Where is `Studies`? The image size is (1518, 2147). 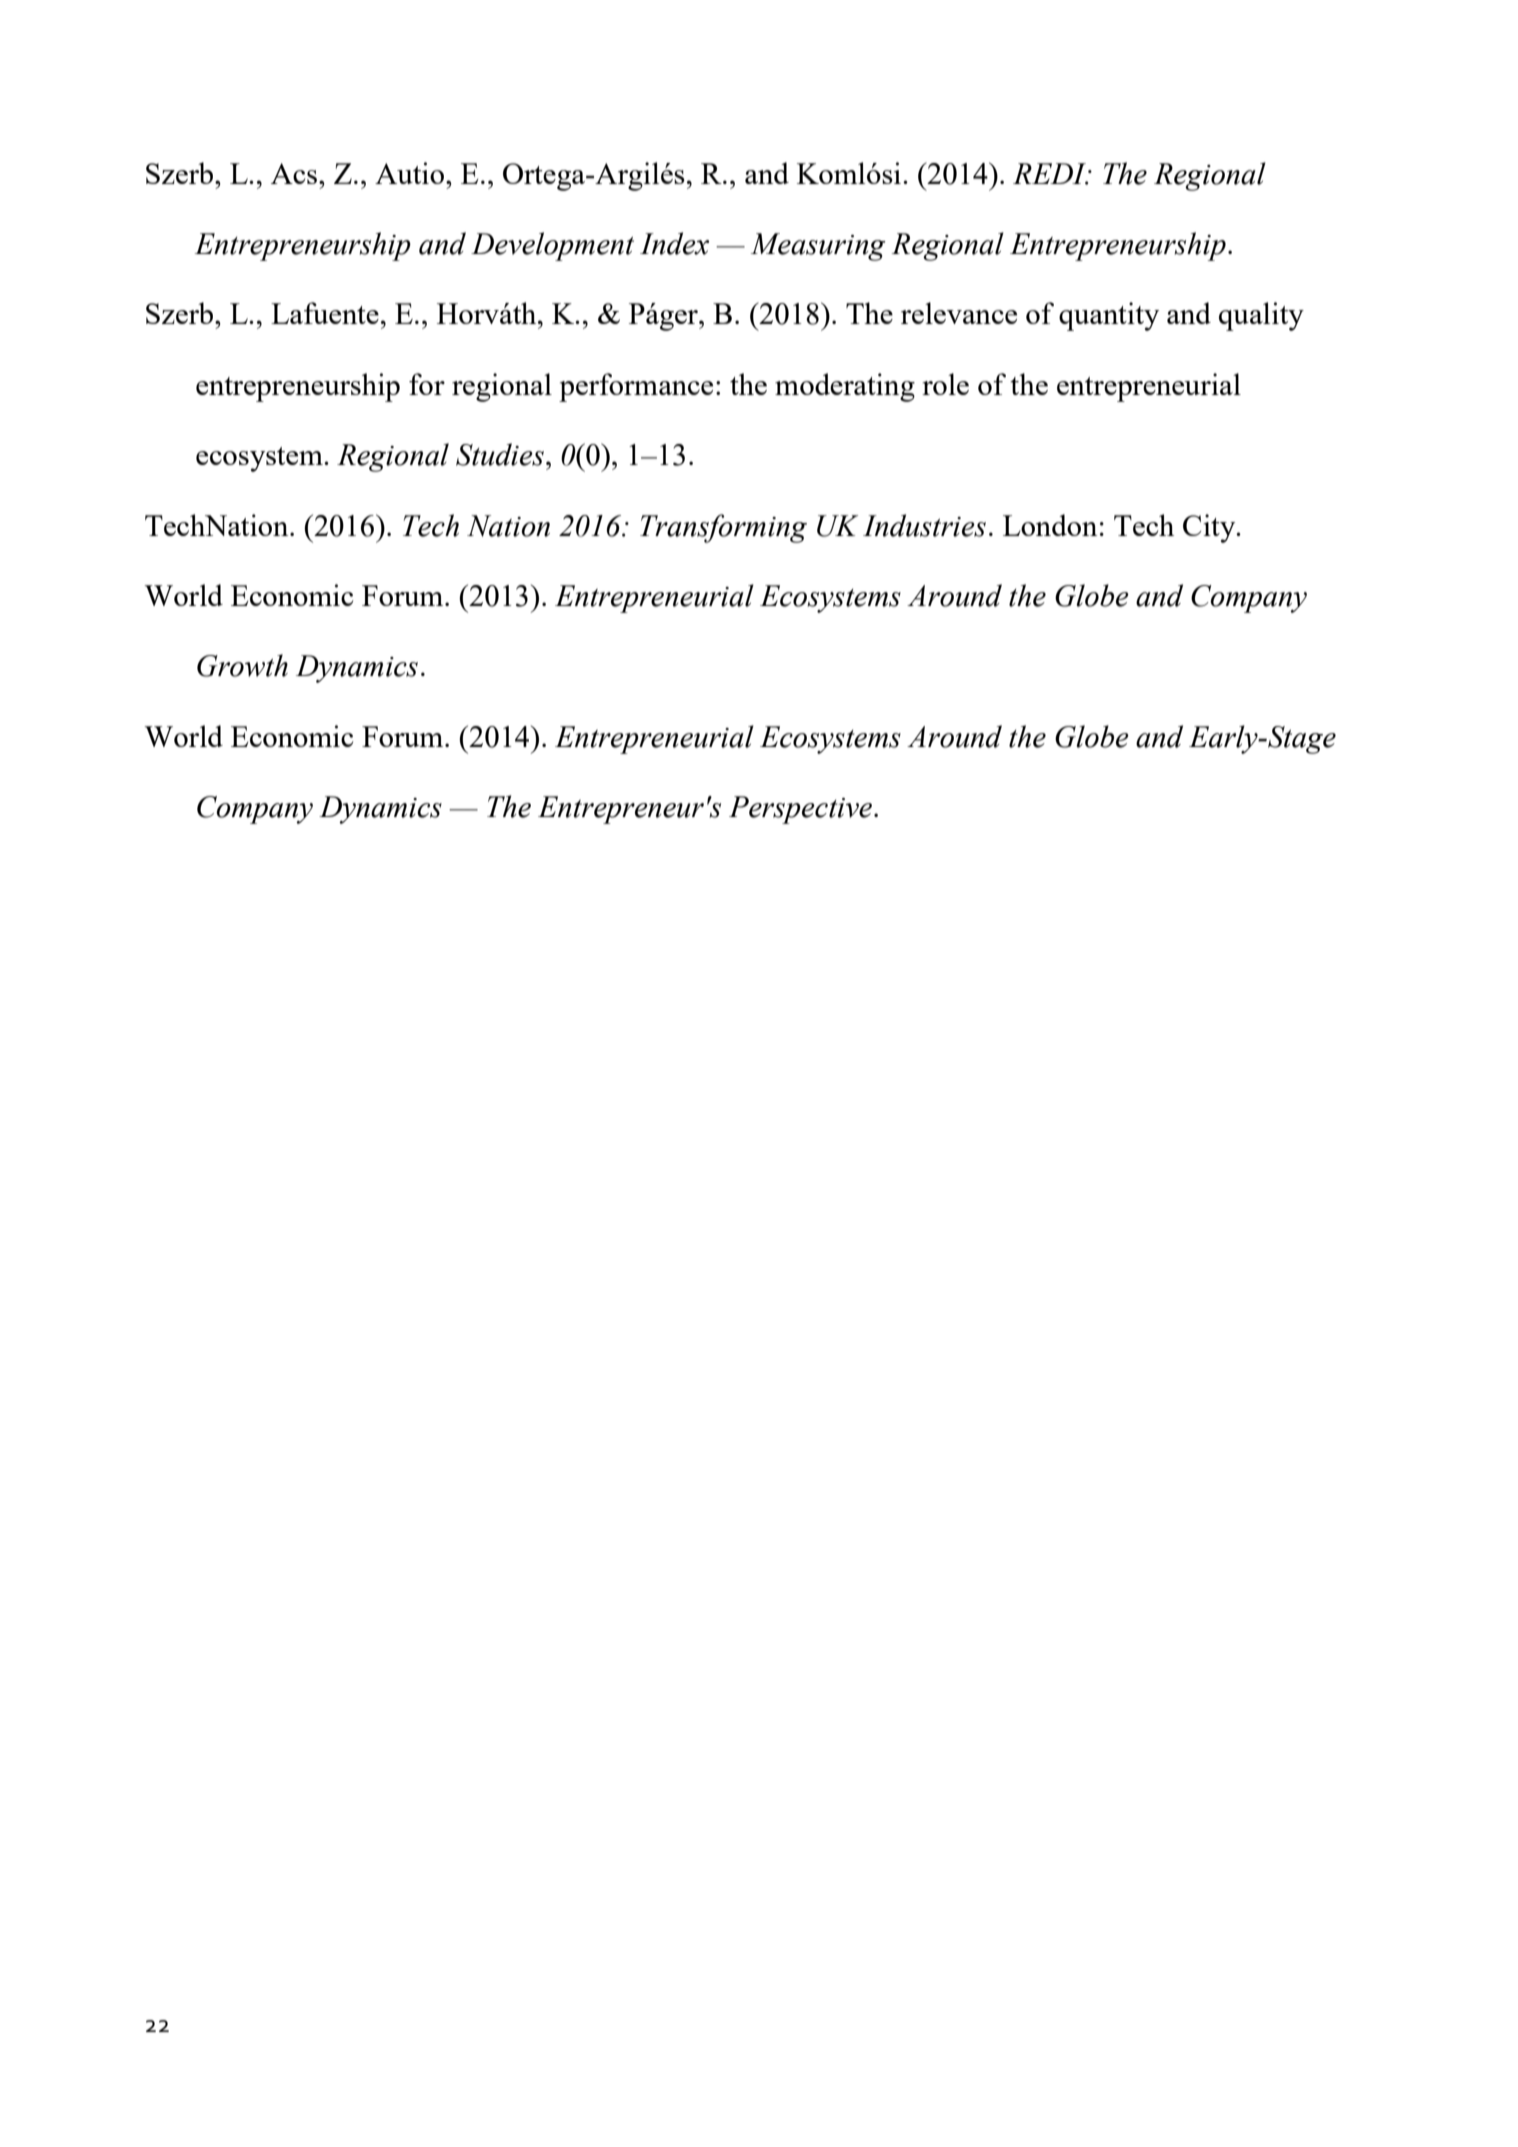 Studies is located at coordinates (500, 454).
